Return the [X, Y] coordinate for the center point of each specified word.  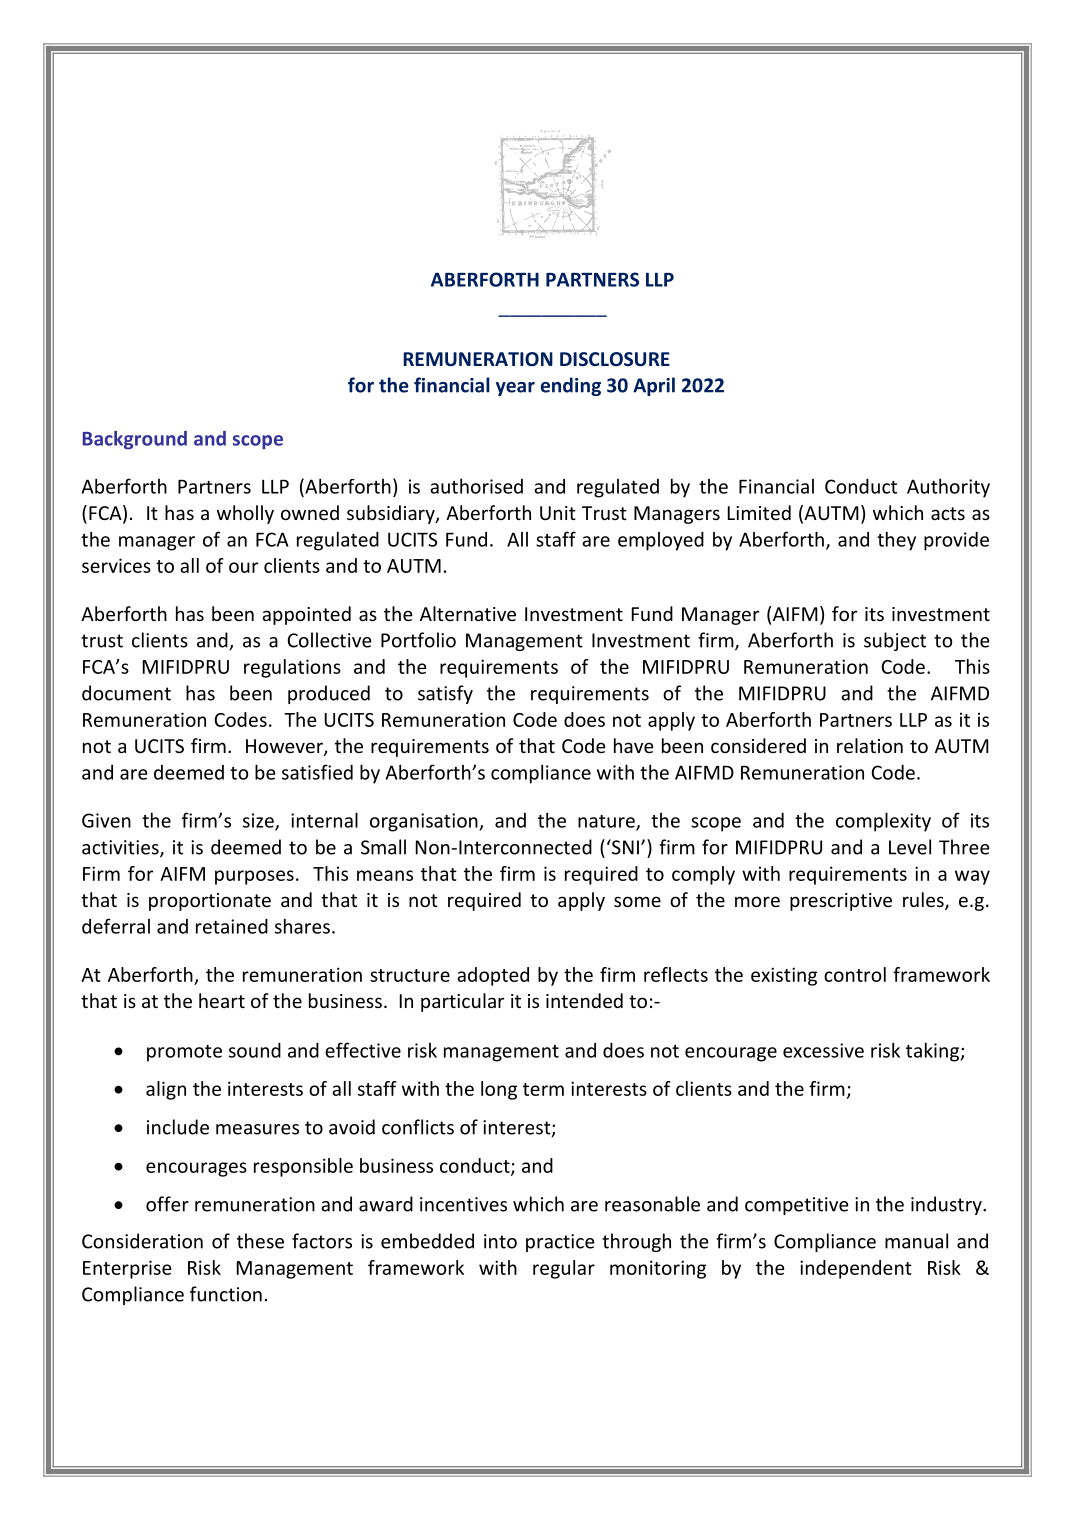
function [226, 1294]
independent [856, 1269]
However [285, 747]
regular [564, 1269]
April [654, 386]
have [634, 745]
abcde [553, 184]
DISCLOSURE [615, 359]
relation [870, 745]
